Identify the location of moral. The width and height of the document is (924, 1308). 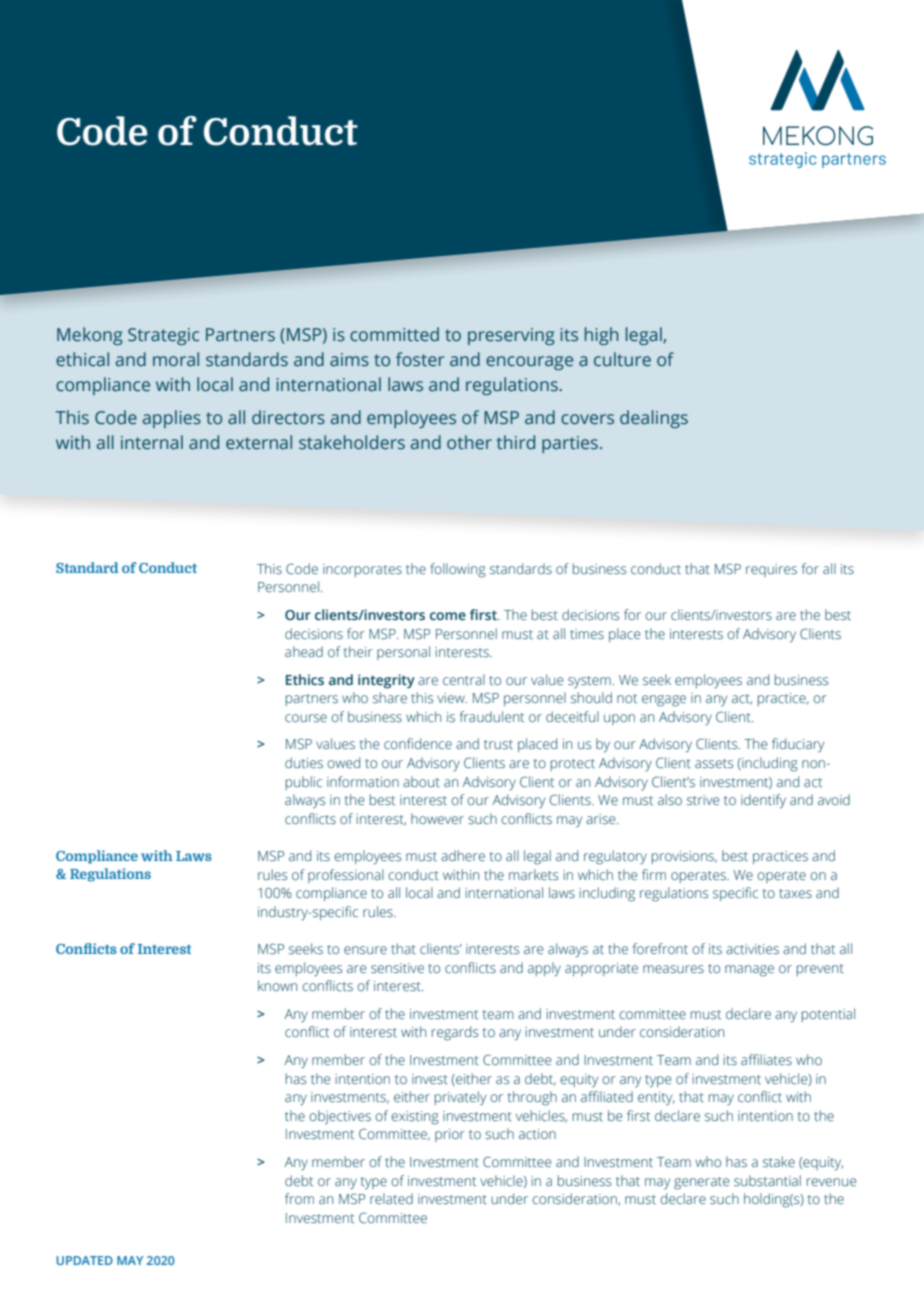
(176, 359).
